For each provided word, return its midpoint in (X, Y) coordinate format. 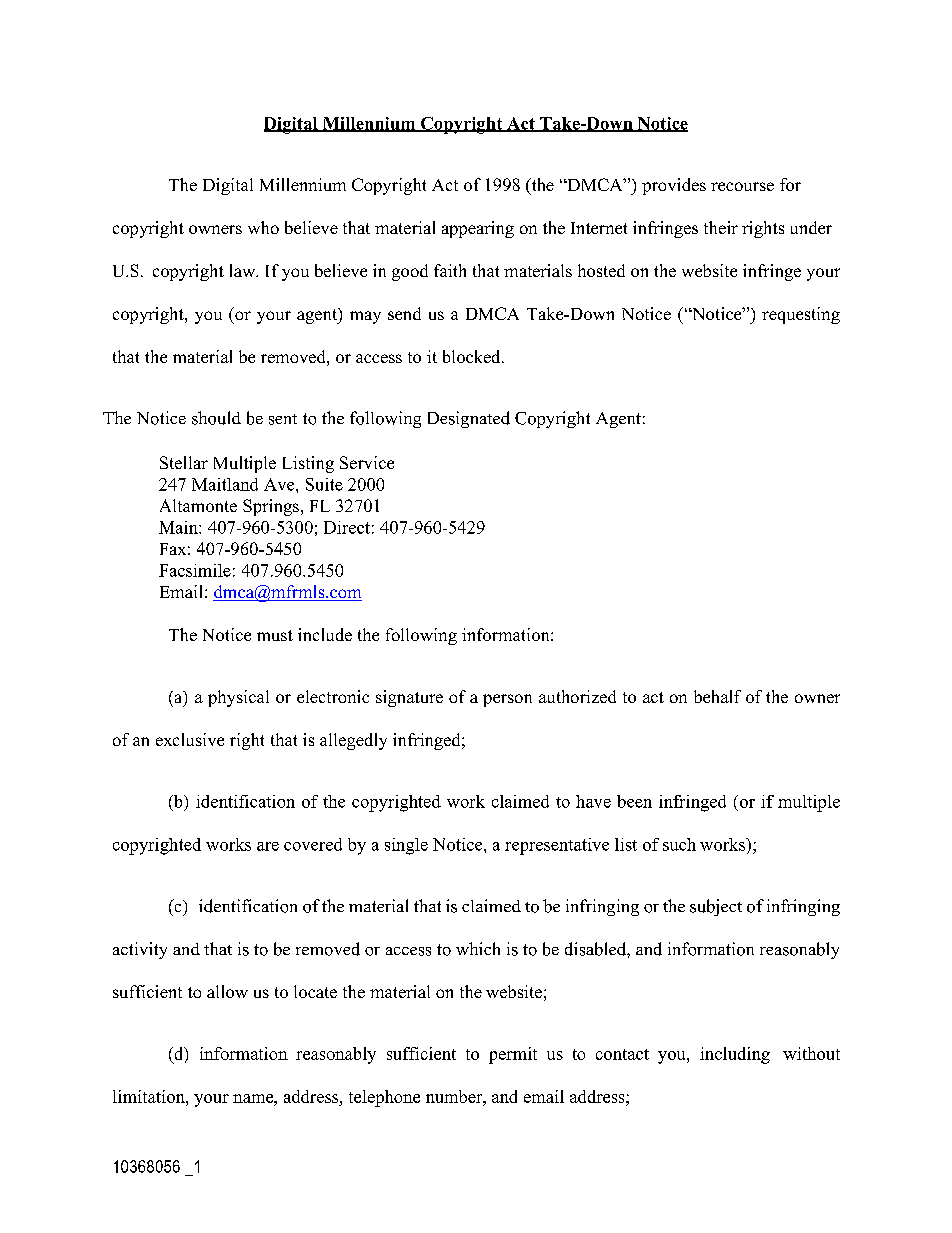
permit (513, 1055)
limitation (150, 1096)
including (735, 1055)
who (263, 227)
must (275, 635)
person (507, 700)
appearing (478, 229)
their (721, 227)
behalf (717, 696)
